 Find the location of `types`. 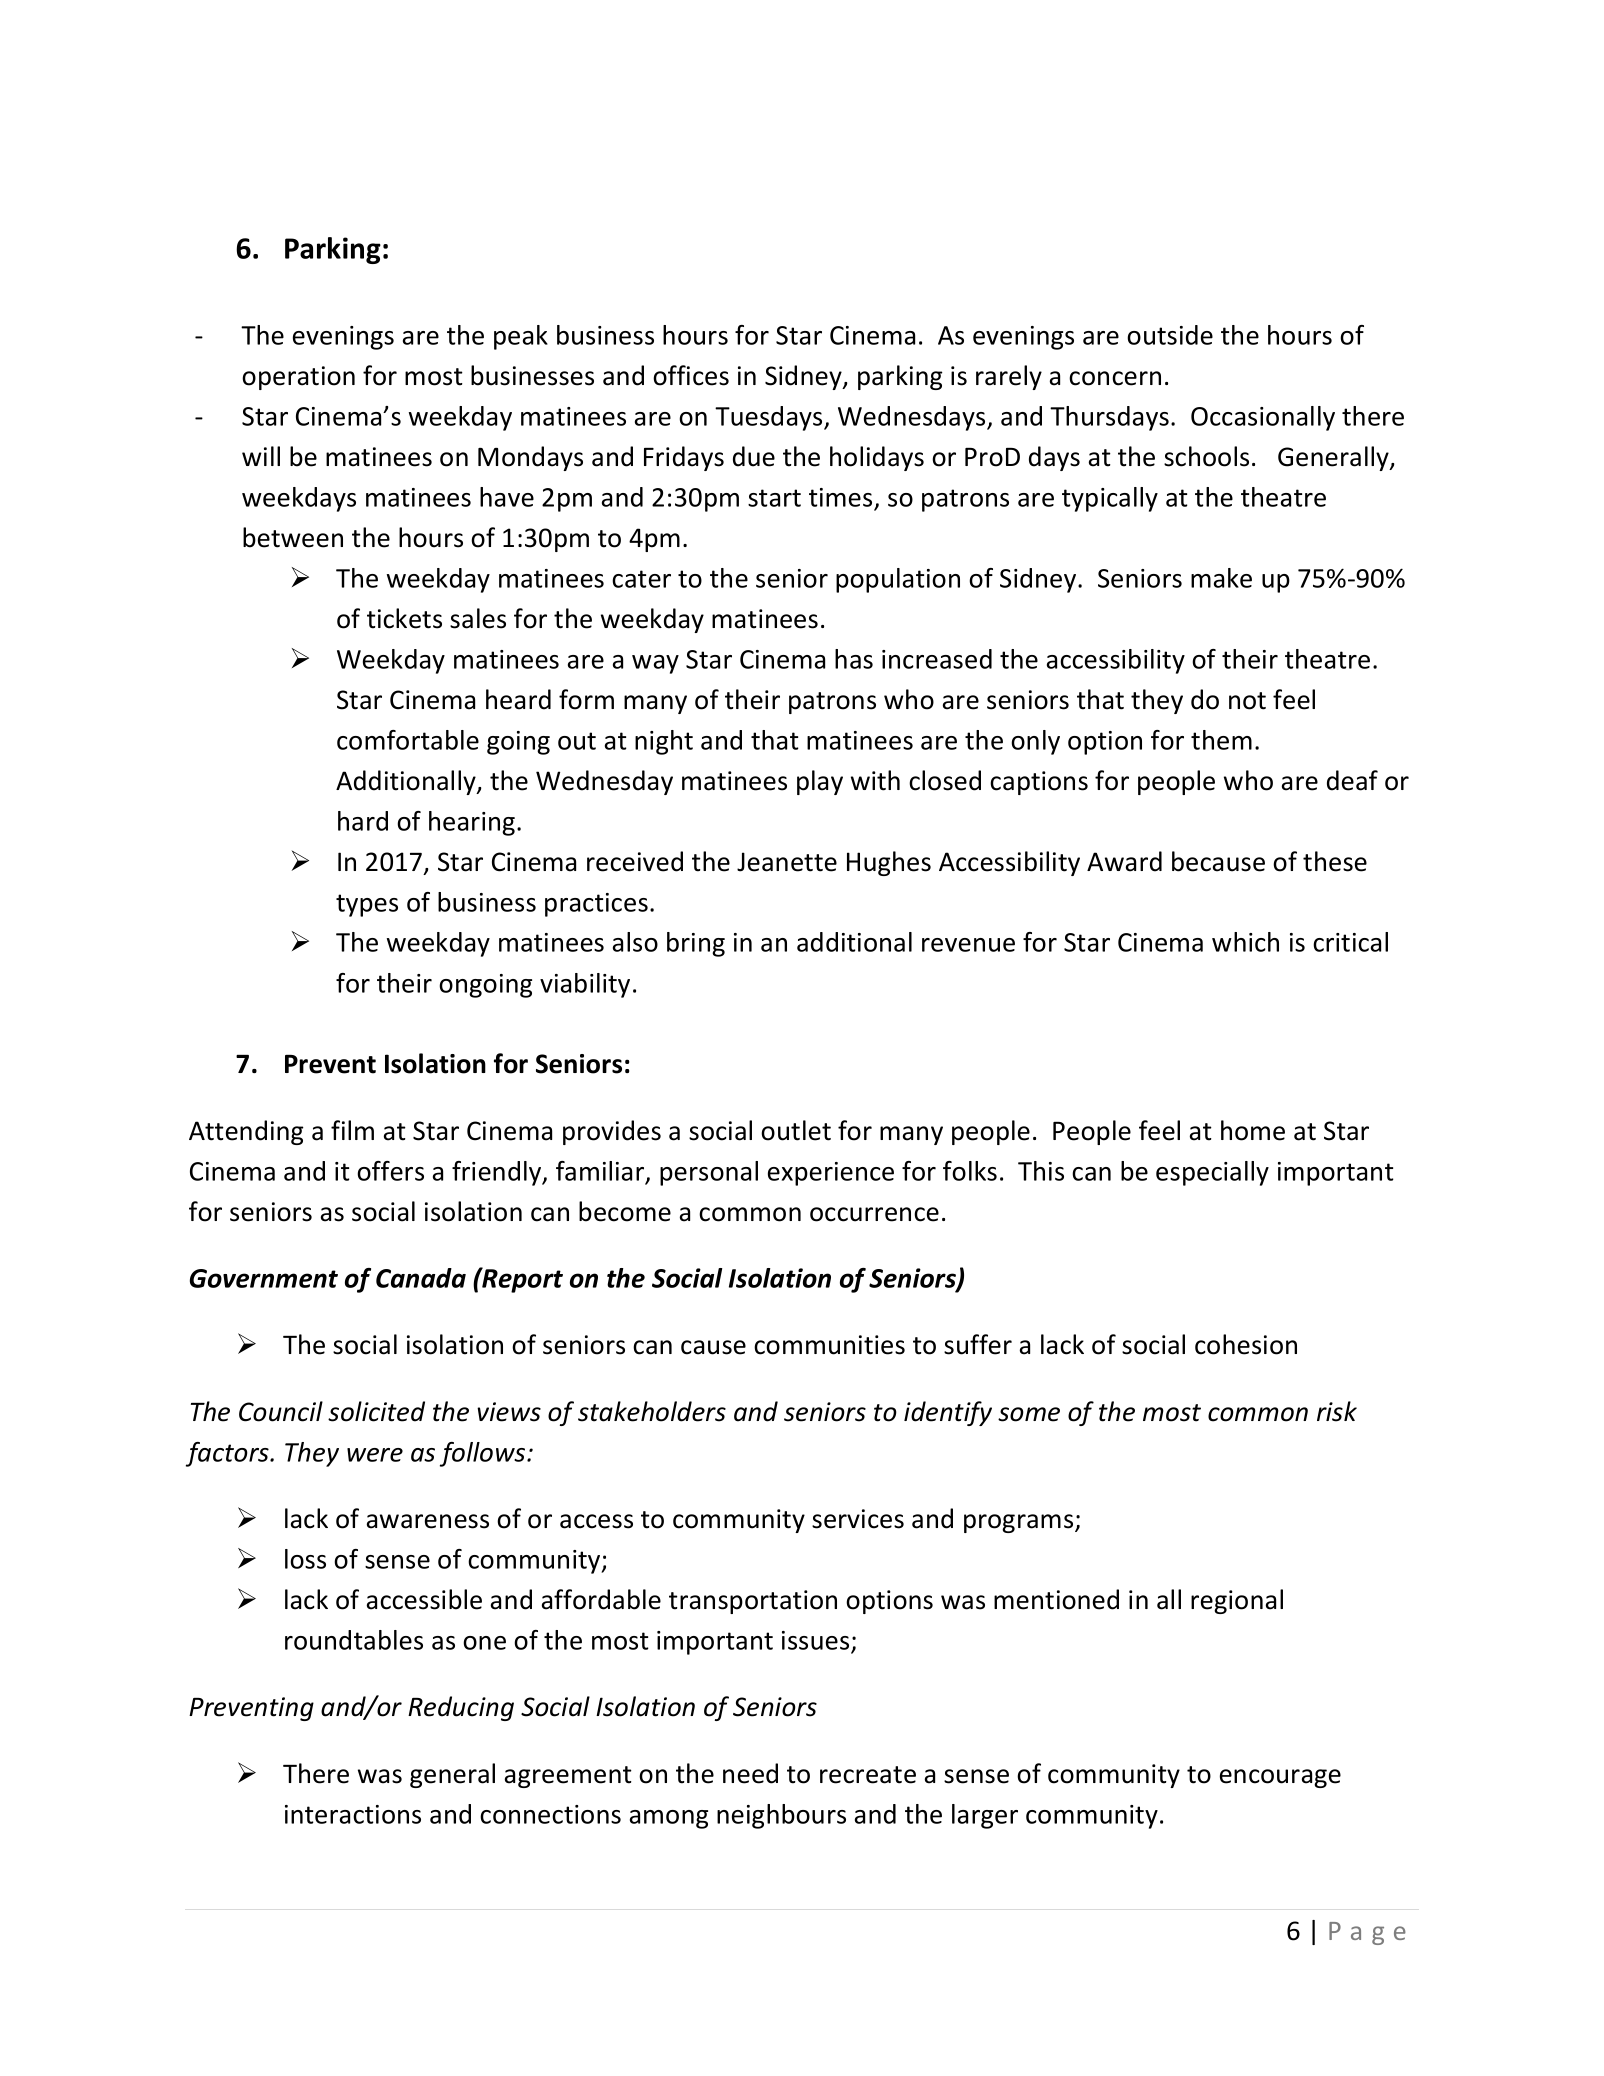

types is located at coordinates (367, 905).
